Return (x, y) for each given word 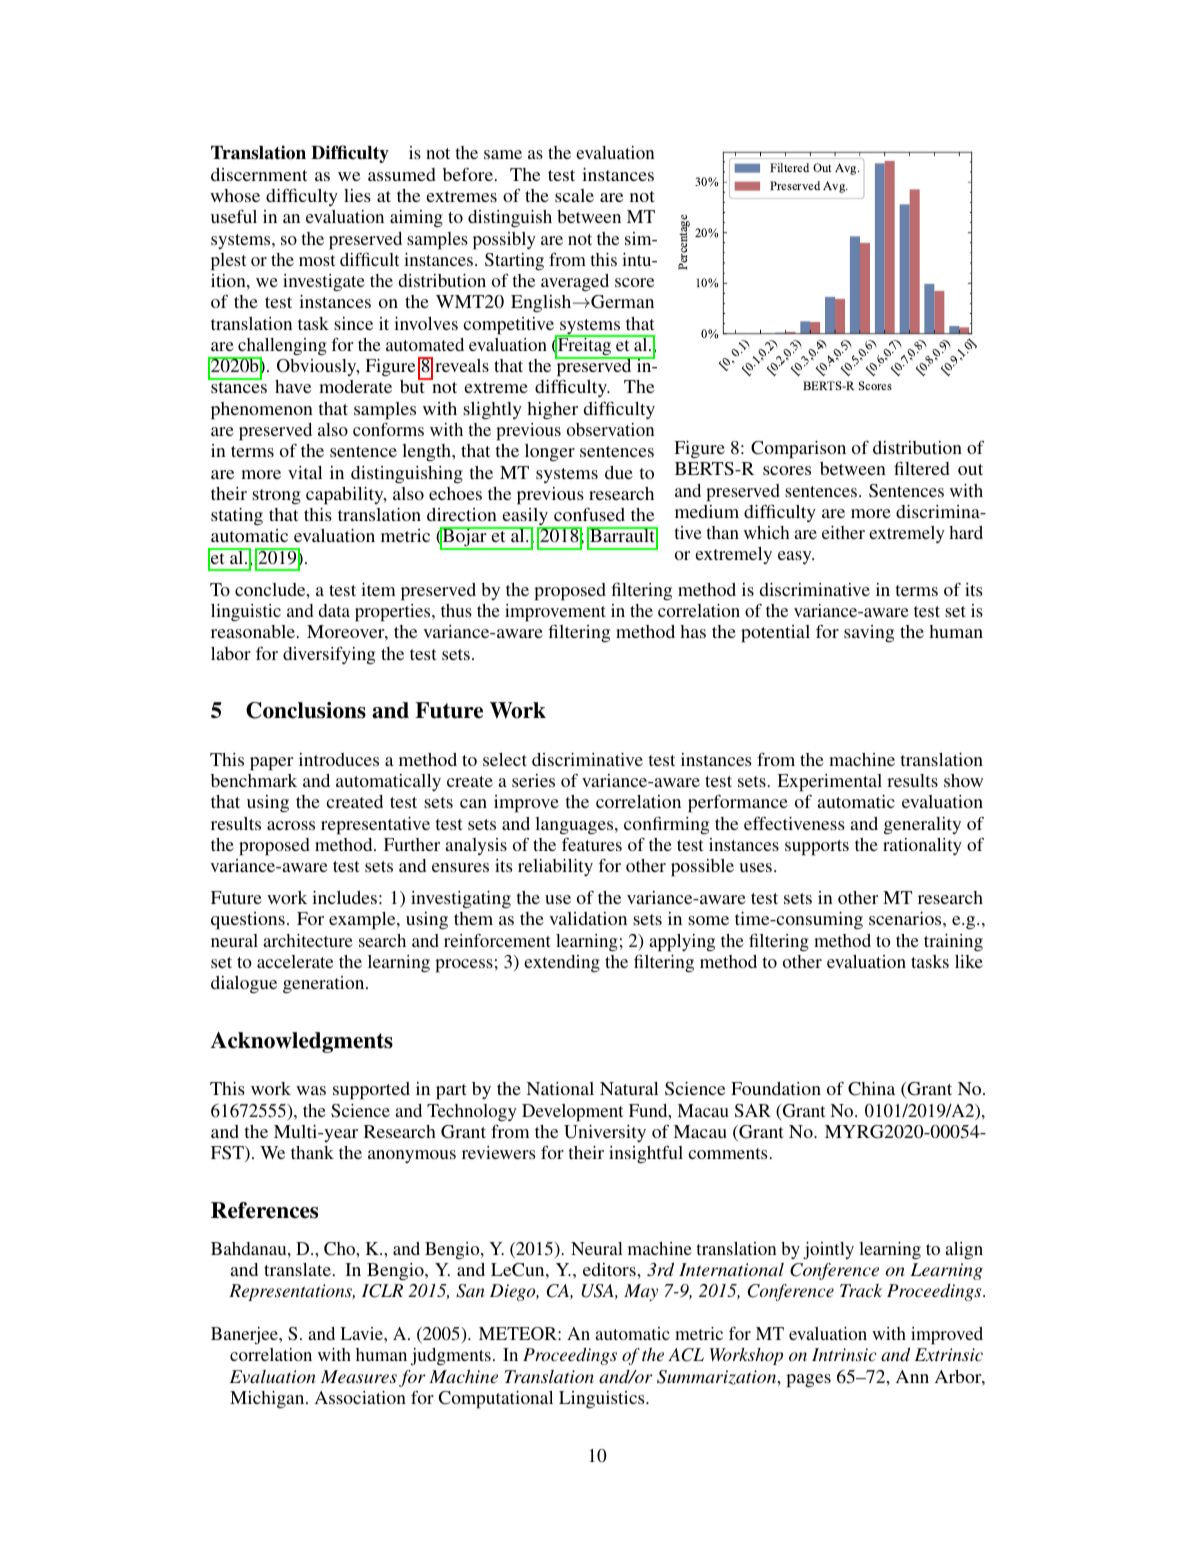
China (871, 1089)
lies (357, 195)
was (311, 1090)
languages (575, 826)
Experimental (829, 783)
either (843, 532)
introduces (339, 759)
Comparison (798, 450)
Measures (359, 1376)
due (619, 472)
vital (305, 472)
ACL (686, 1355)
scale (574, 195)
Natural (629, 1088)
